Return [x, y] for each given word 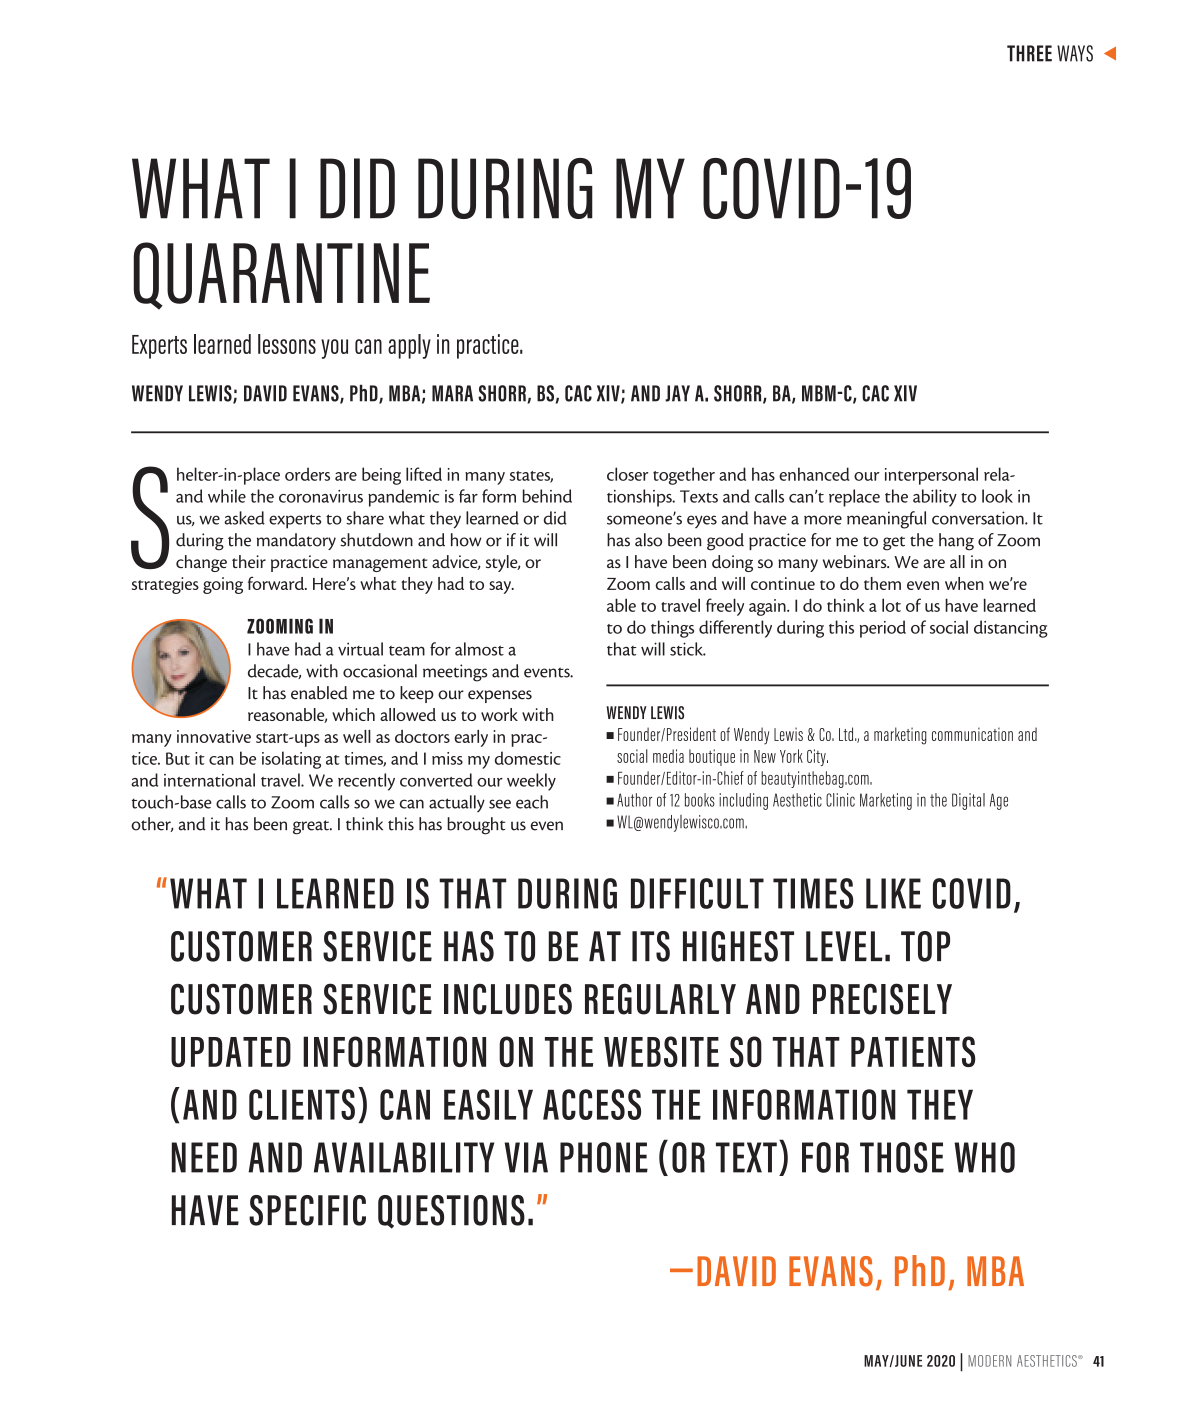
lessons [287, 344]
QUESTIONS [451, 1212]
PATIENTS [913, 1051]
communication [972, 734]
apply [409, 346]
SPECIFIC [307, 1210]
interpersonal [931, 476]
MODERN [989, 1361]
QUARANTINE [281, 276]
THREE [1029, 53]
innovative [214, 736]
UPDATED [231, 1052]
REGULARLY [660, 999]
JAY [677, 393]
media [668, 756]
